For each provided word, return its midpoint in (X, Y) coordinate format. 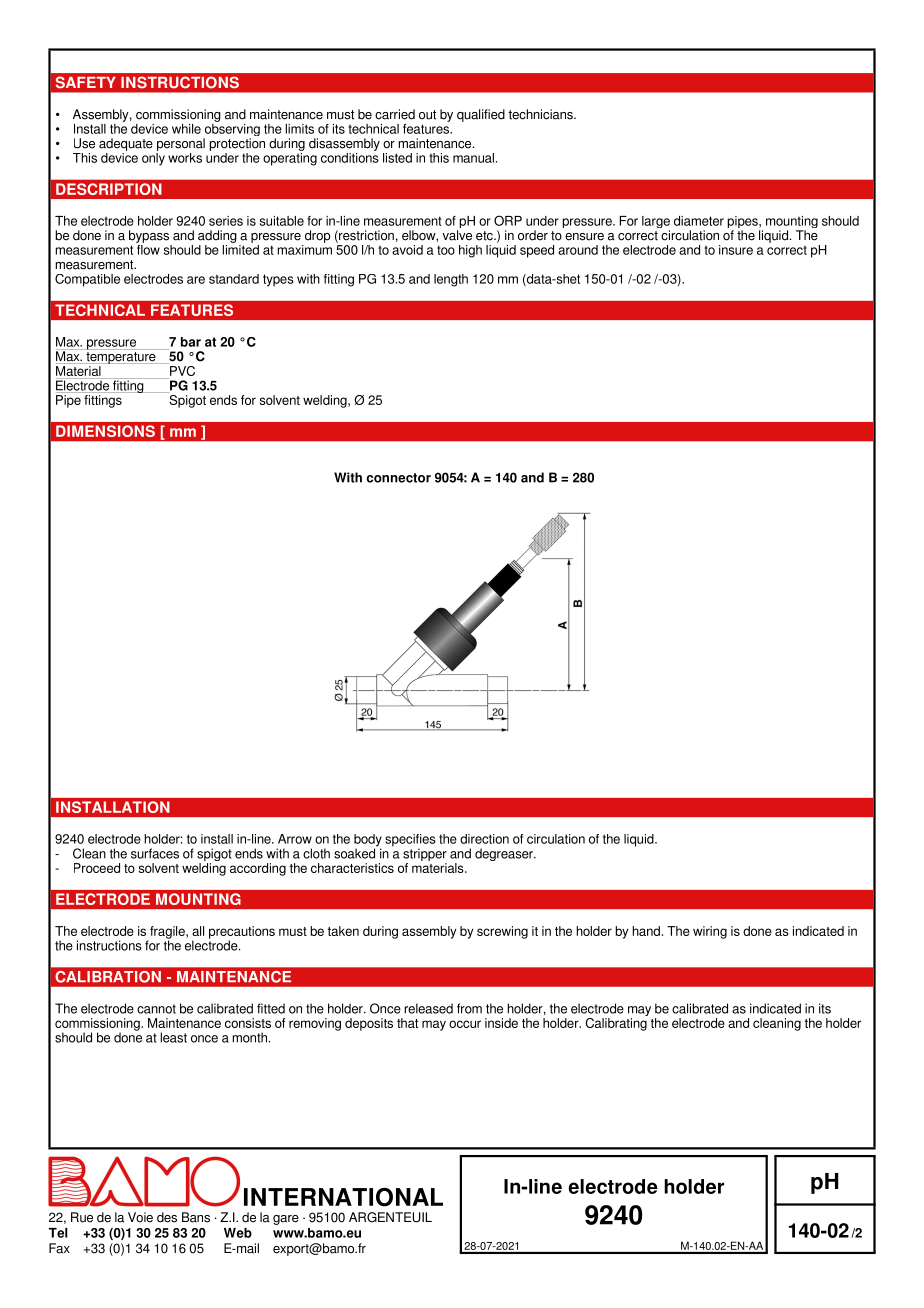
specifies (410, 841)
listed (397, 158)
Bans (196, 1217)
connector (399, 478)
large (656, 223)
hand (646, 931)
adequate (126, 144)
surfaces (155, 853)
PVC (181, 369)
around (578, 250)
